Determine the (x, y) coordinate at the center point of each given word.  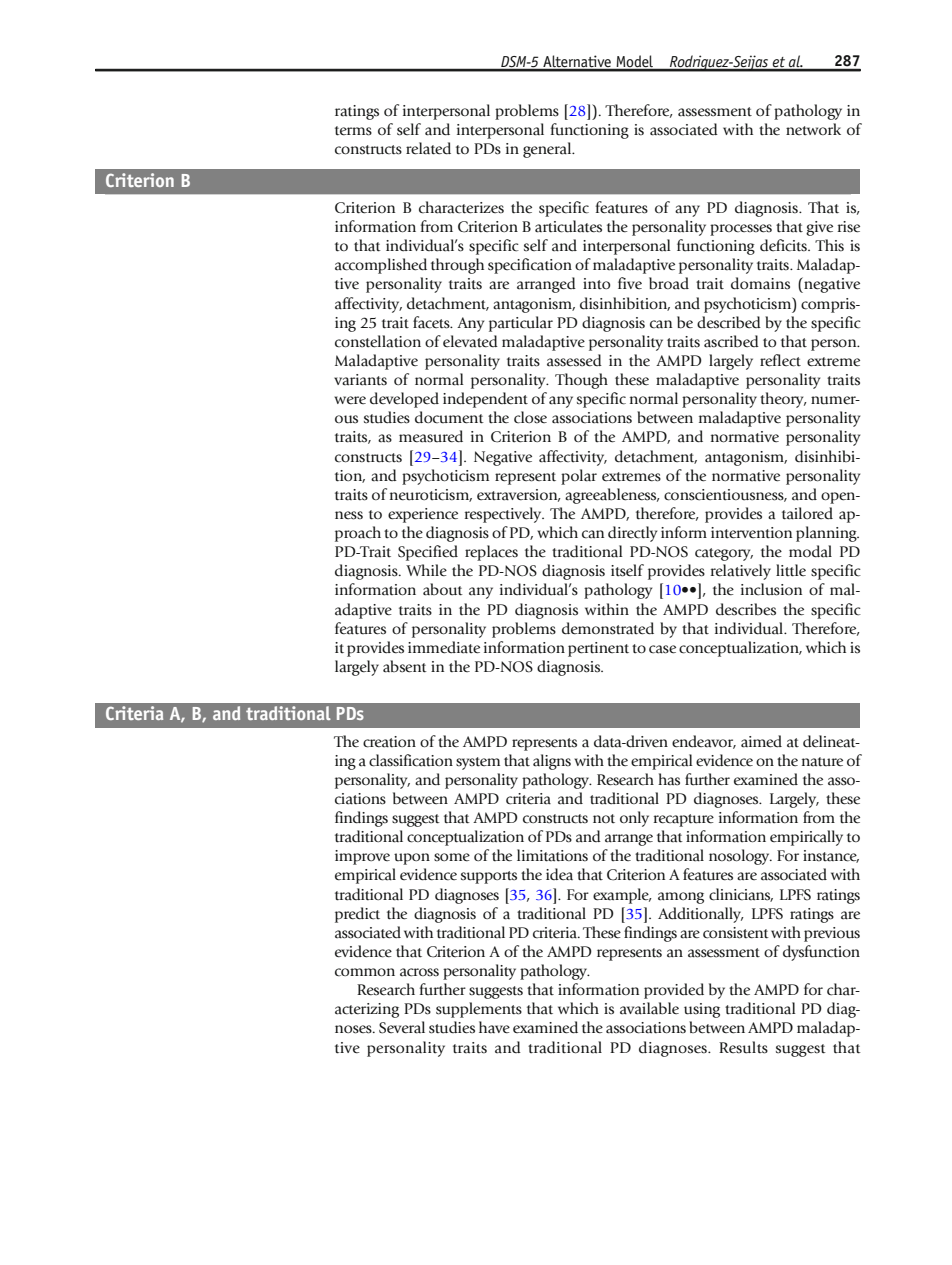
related (428, 148)
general (548, 150)
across (419, 972)
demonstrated (608, 628)
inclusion (771, 589)
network (813, 129)
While (426, 570)
